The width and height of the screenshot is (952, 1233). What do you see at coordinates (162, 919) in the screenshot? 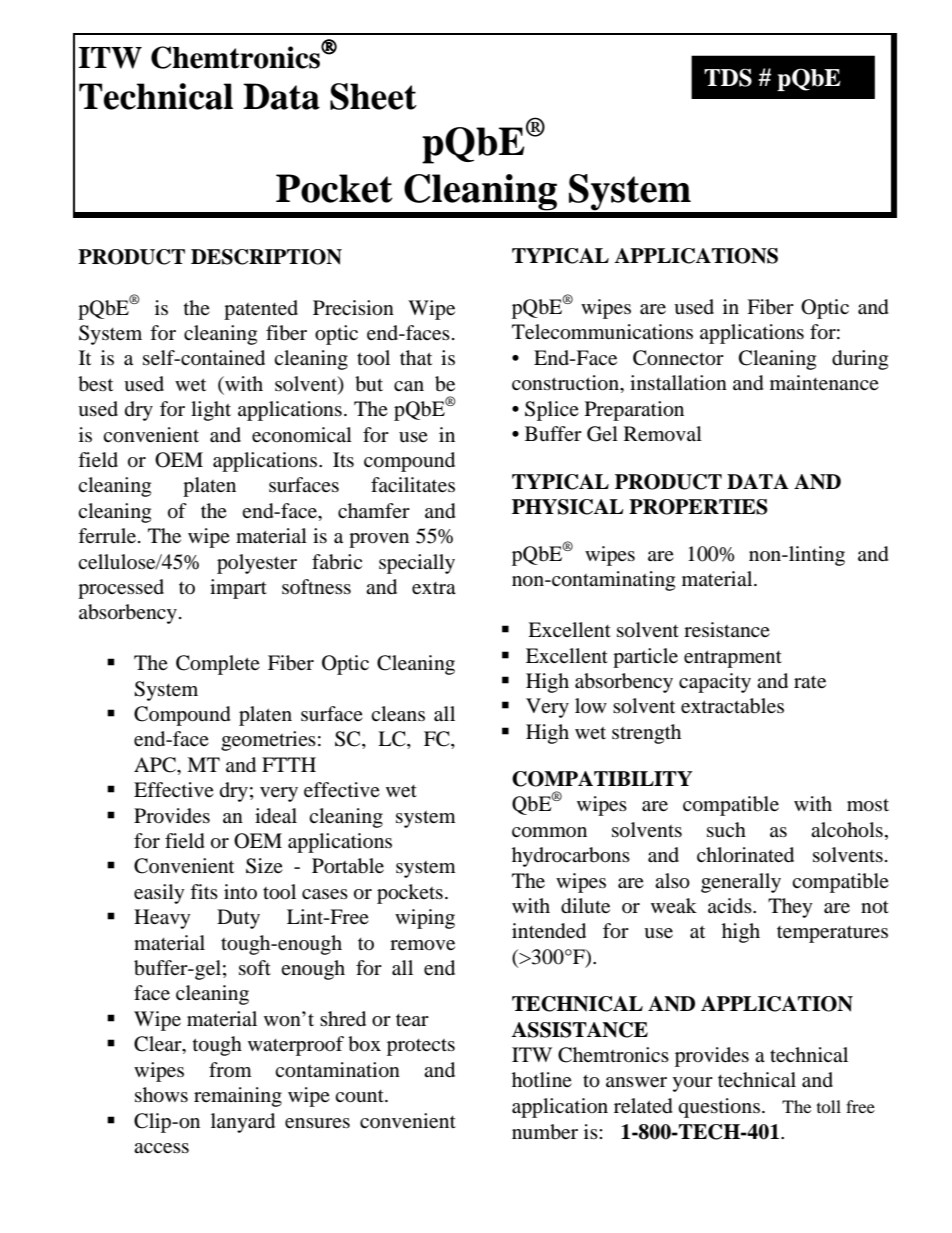
I see `Heavy` at bounding box center [162, 919].
